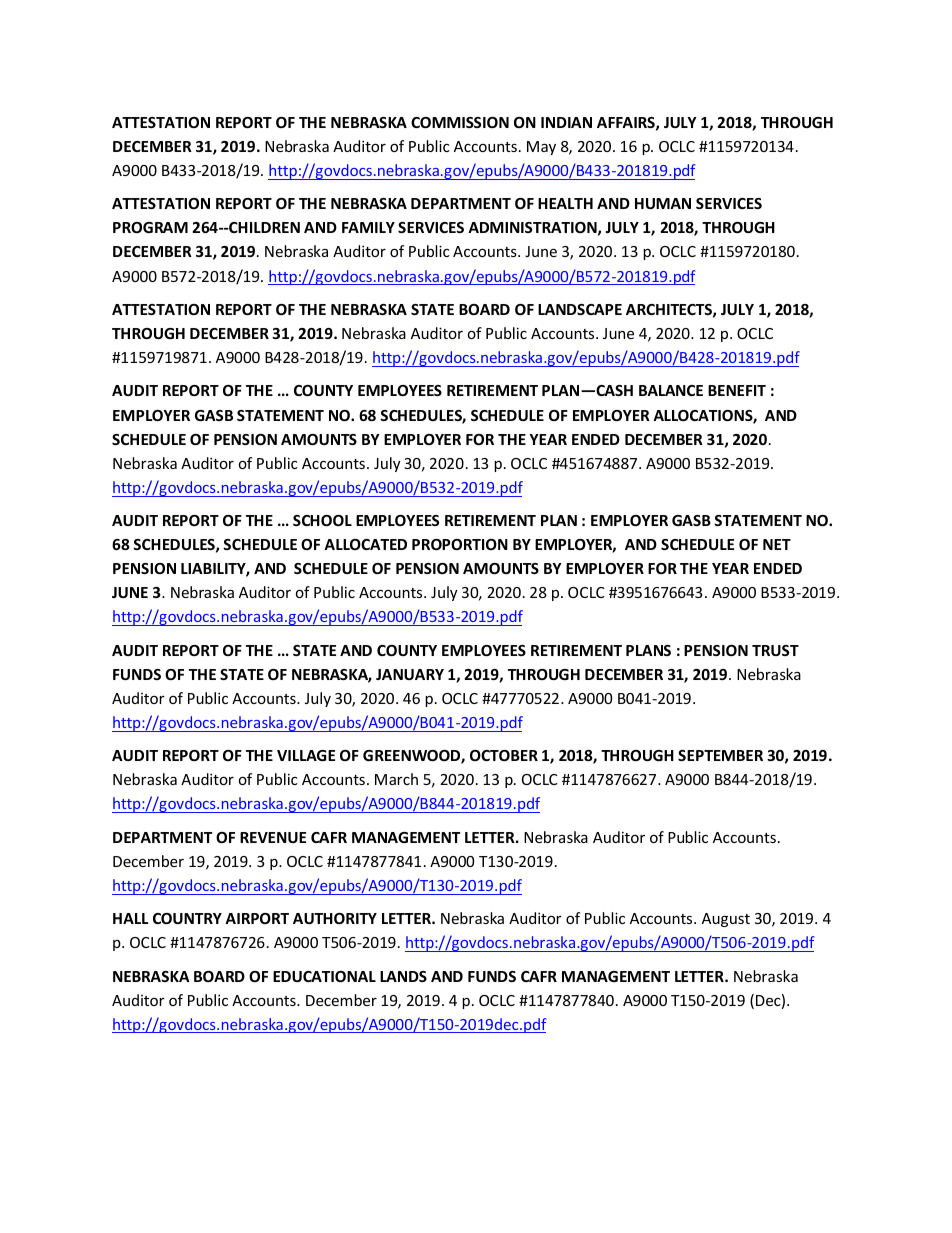 This screenshot has width=952, height=1233. What do you see at coordinates (663, 203) in the screenshot?
I see `HUMAN` at bounding box center [663, 203].
